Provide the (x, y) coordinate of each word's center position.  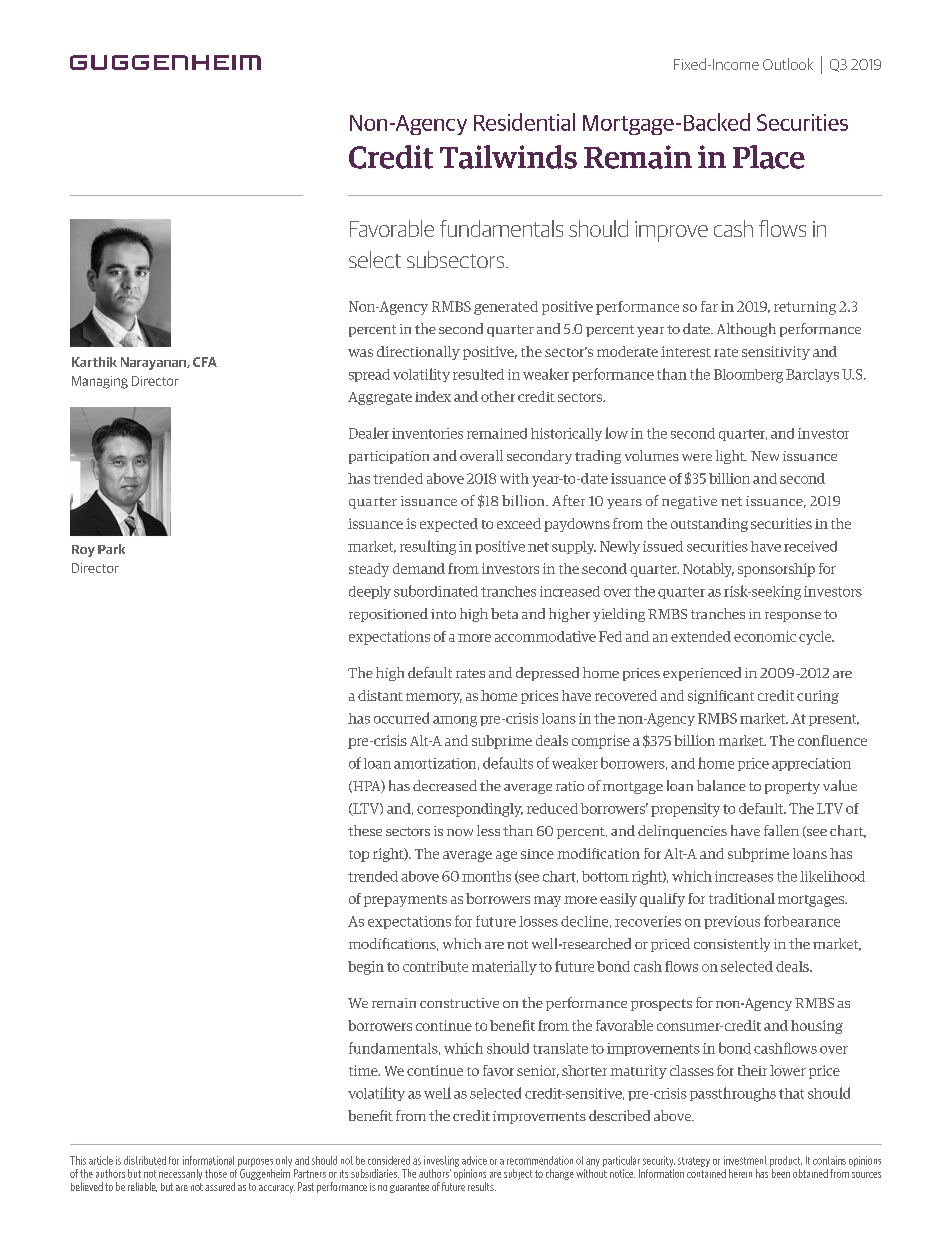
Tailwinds (508, 157)
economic (765, 636)
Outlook (788, 64)
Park (111, 549)
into (443, 614)
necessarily (180, 1174)
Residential (524, 122)
